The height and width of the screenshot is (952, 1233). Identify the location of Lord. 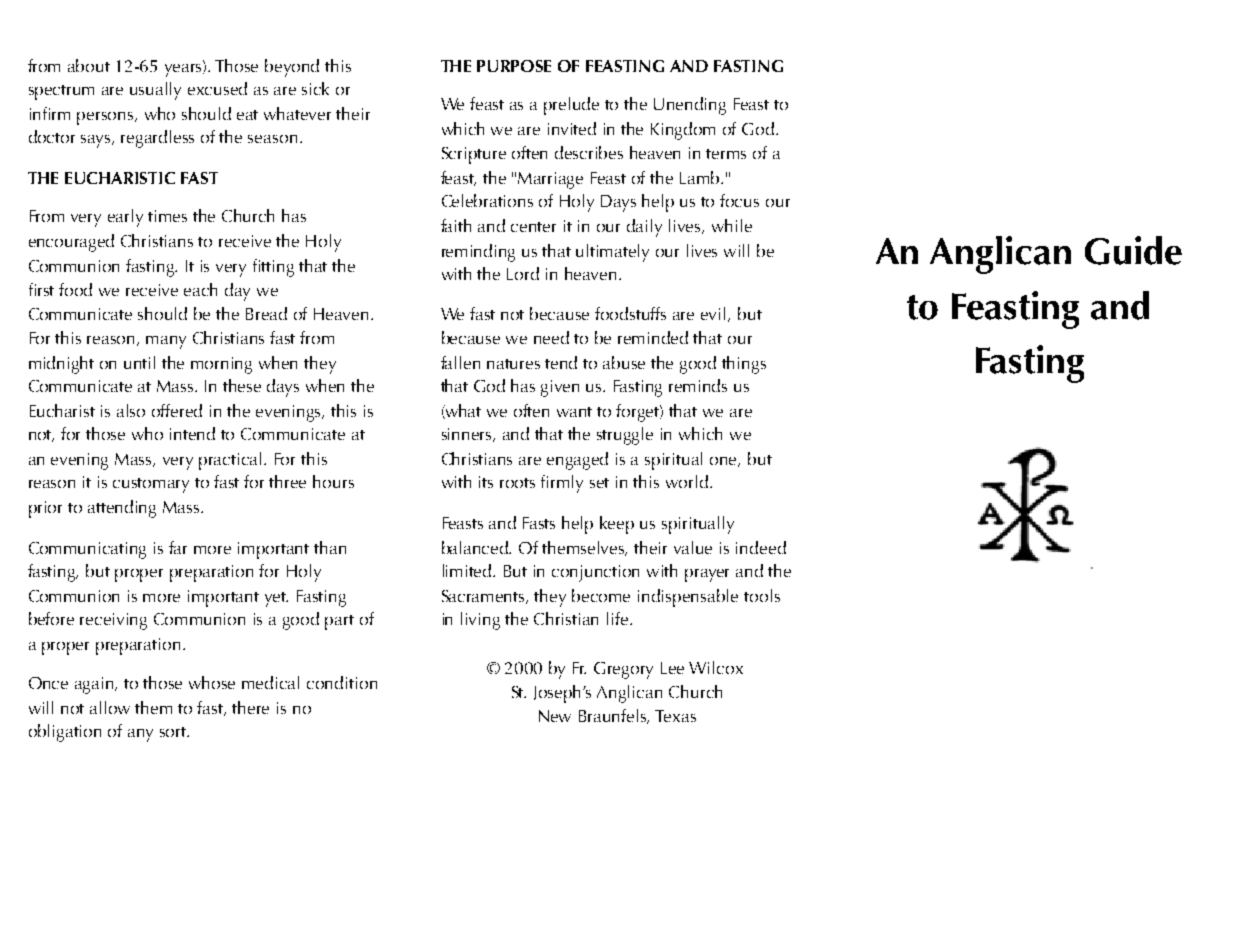
(523, 273).
